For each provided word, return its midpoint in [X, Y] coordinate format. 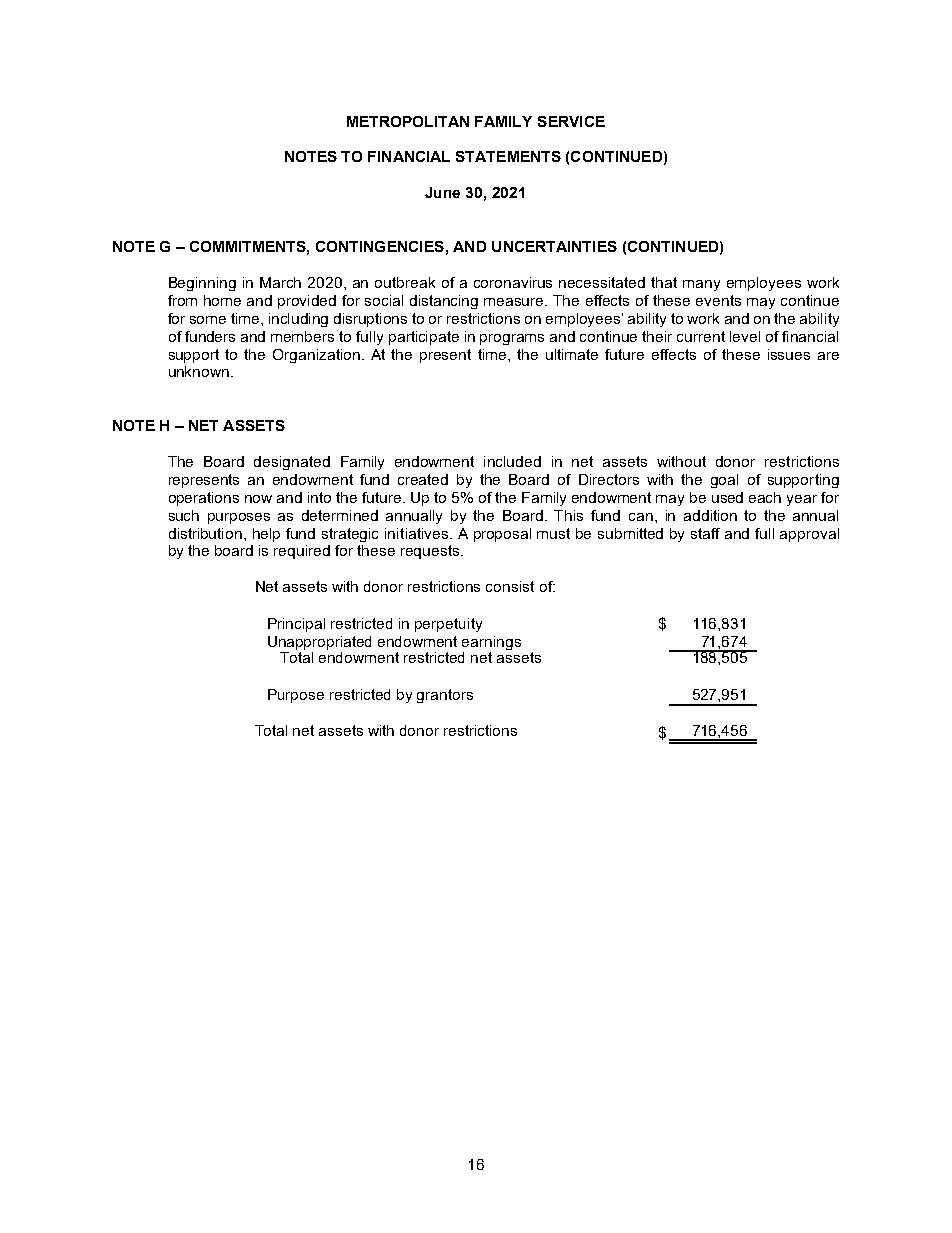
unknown [200, 371]
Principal [296, 625]
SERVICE [571, 121]
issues [789, 354]
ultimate [572, 354]
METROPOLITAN [408, 121]
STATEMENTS [508, 156]
